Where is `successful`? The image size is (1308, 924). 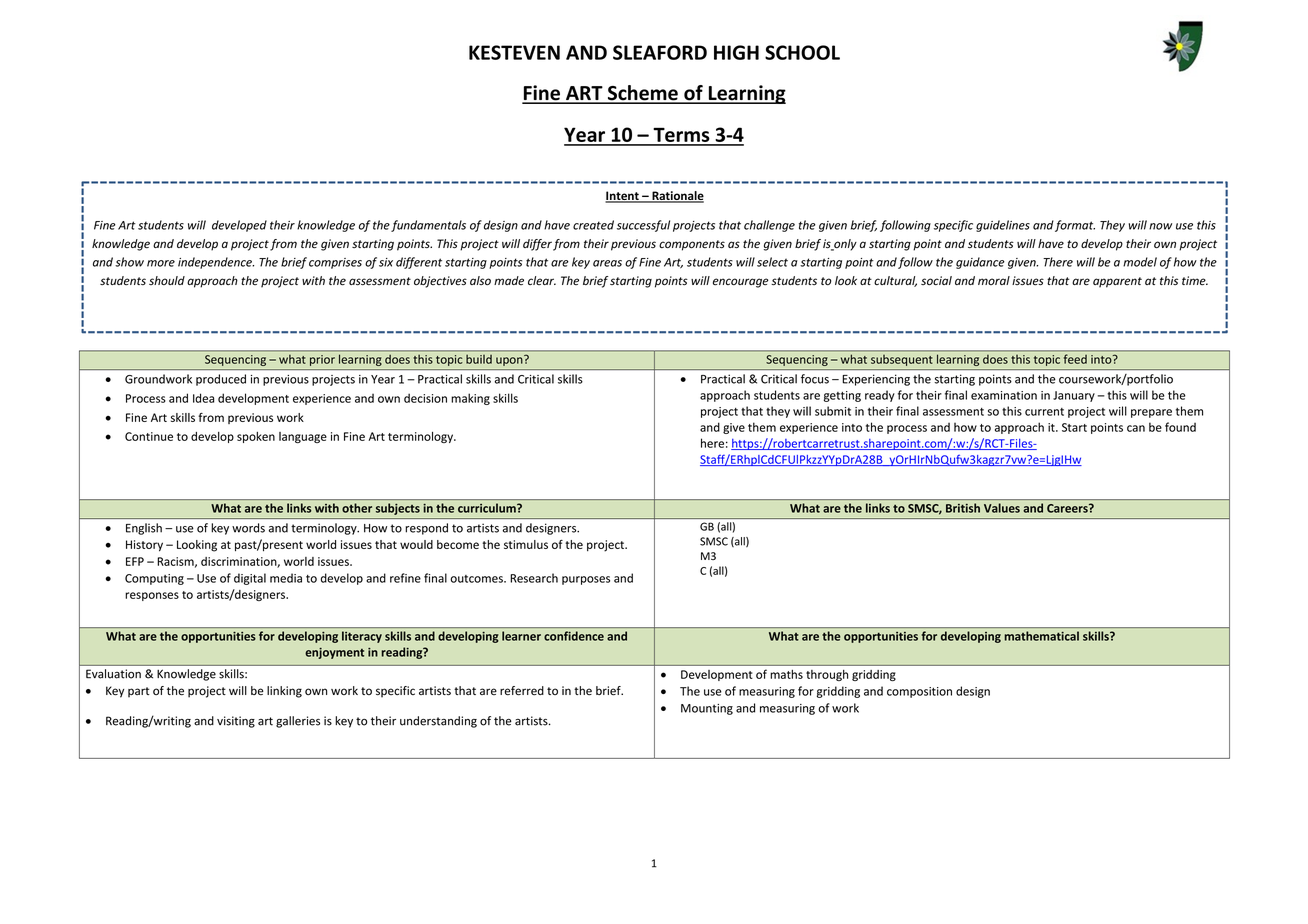
successful is located at coordinates (643, 226).
